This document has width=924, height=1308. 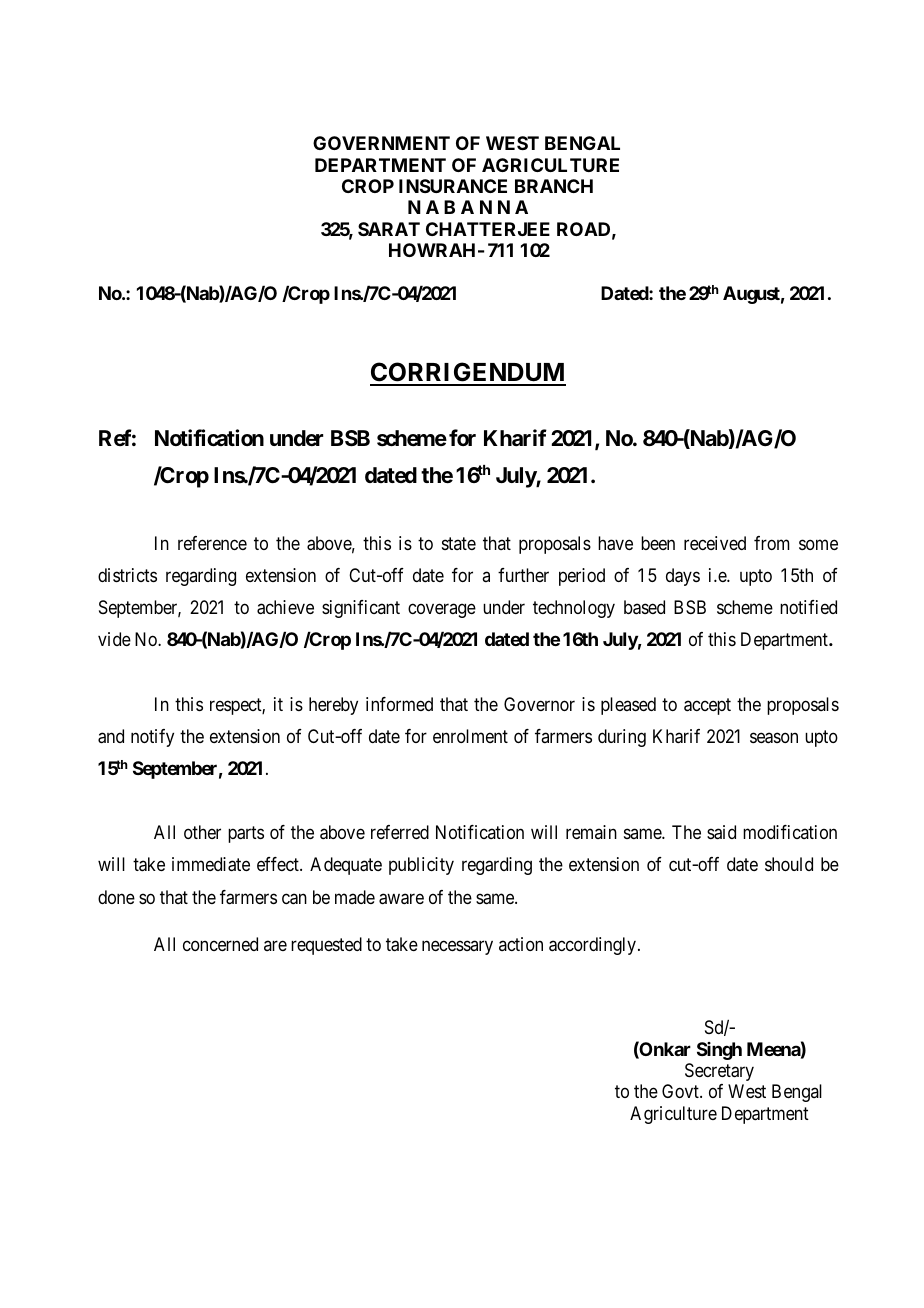 I want to click on other, so click(x=202, y=832).
